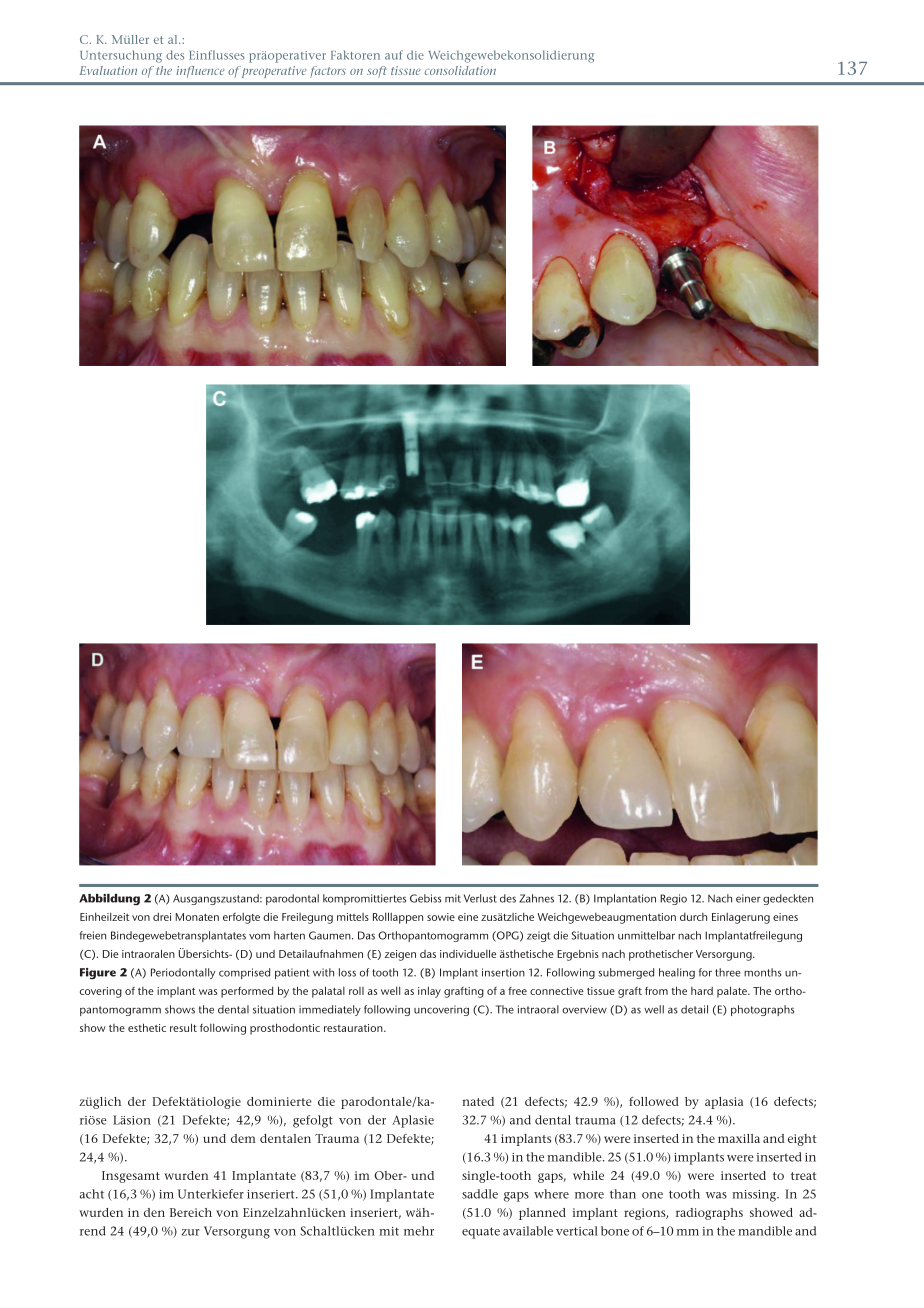 This screenshot has width=924, height=1308. Describe the element at coordinates (419, 1231) in the screenshot. I see `mehr` at that location.
